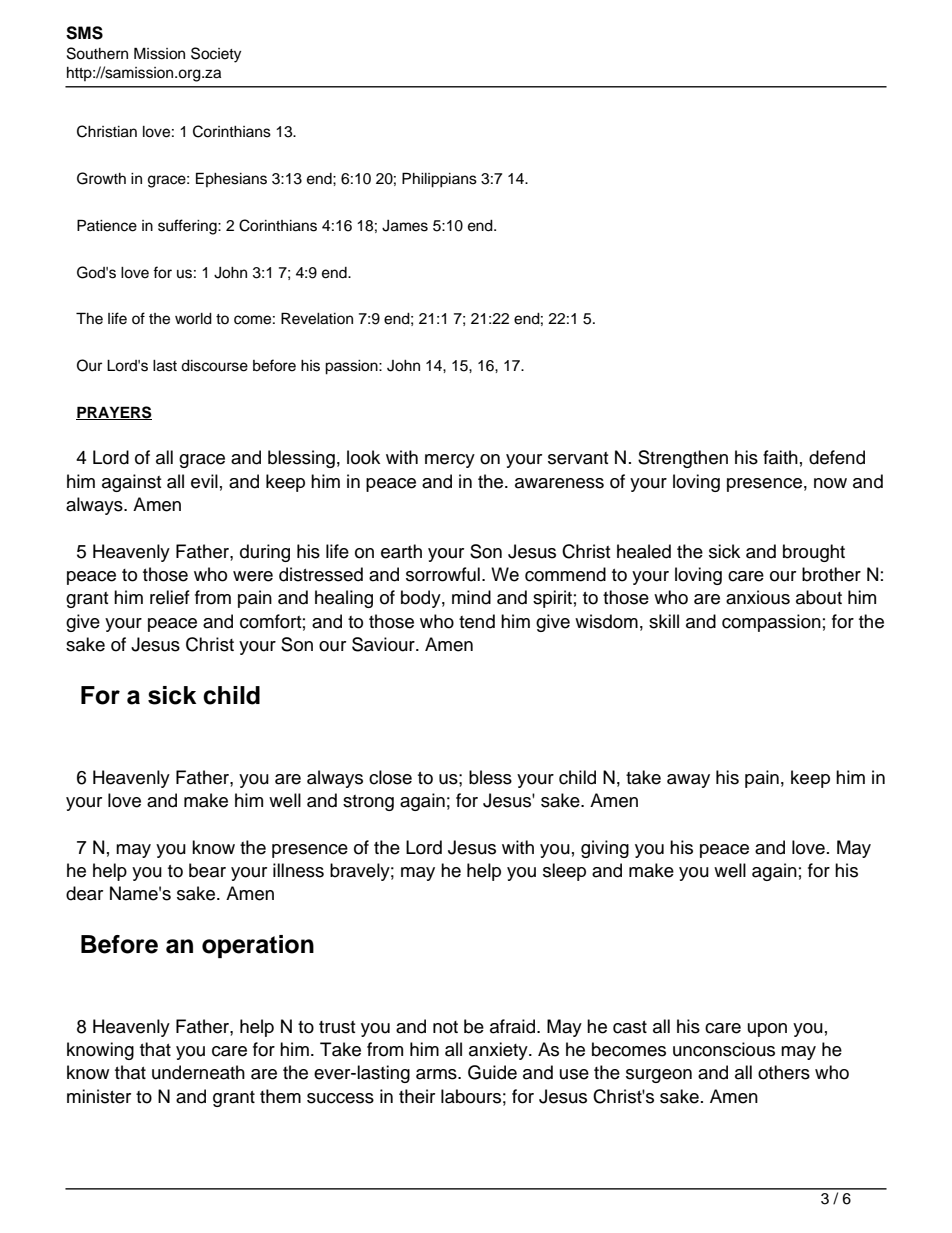 The image size is (952, 1233). Describe the element at coordinates (405, 226) in the image. I see `James` at that location.
